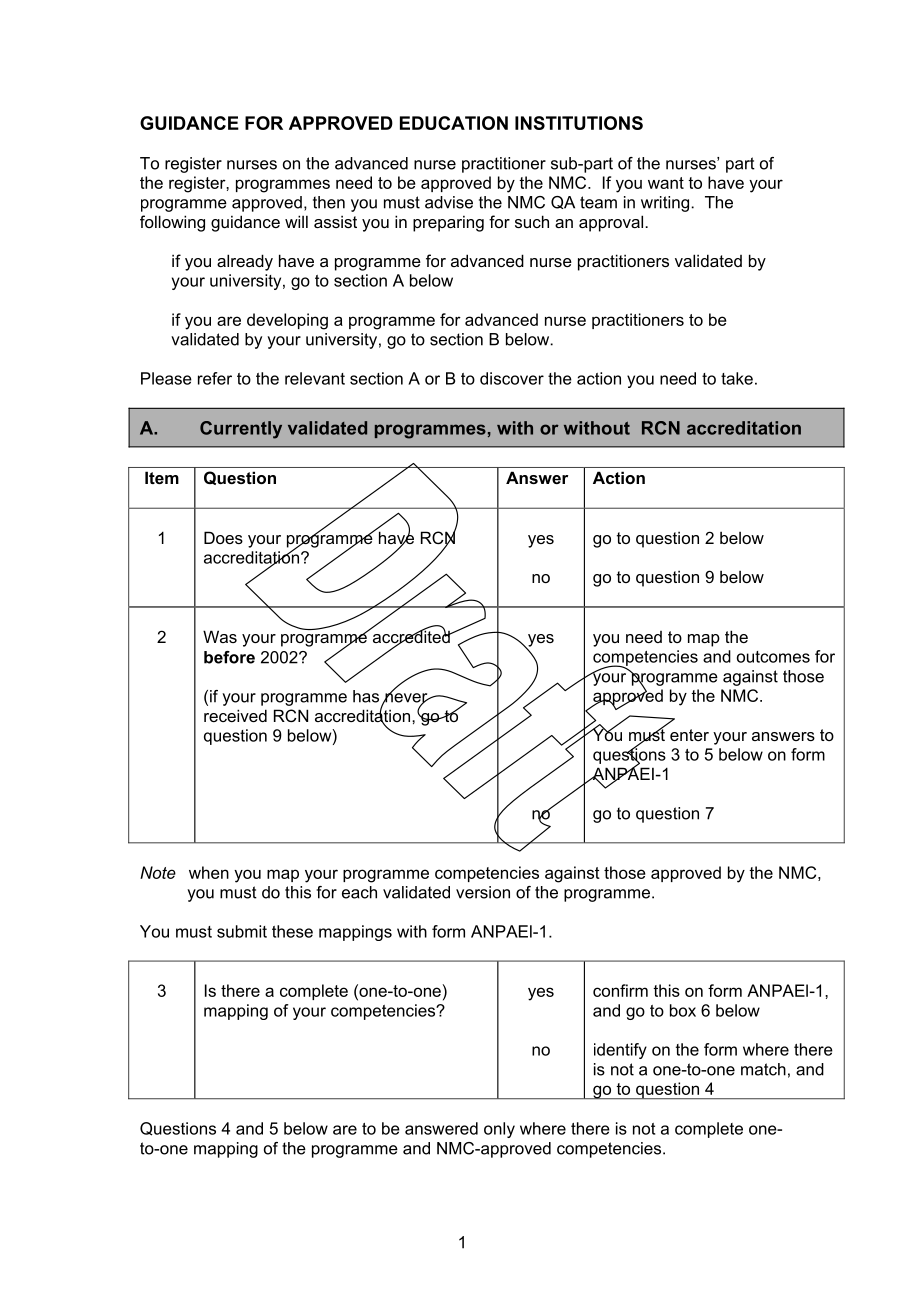 This document has height=1308, width=924. Describe the element at coordinates (241, 430) in the document. I see `Currently` at that location.
